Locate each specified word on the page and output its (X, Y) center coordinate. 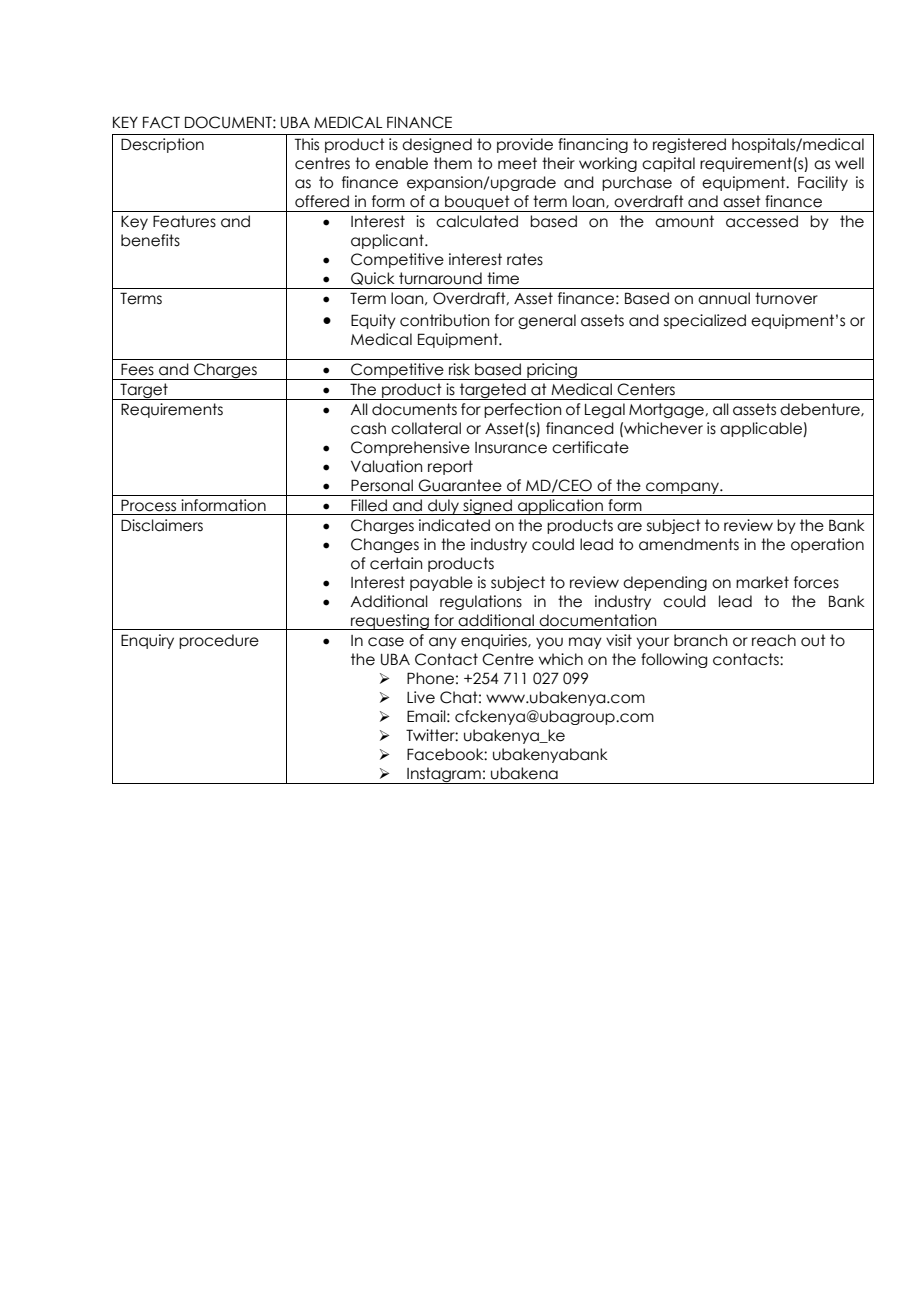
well (849, 163)
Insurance (511, 448)
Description (162, 145)
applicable (762, 429)
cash (368, 428)
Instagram (444, 775)
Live (421, 697)
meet (517, 163)
